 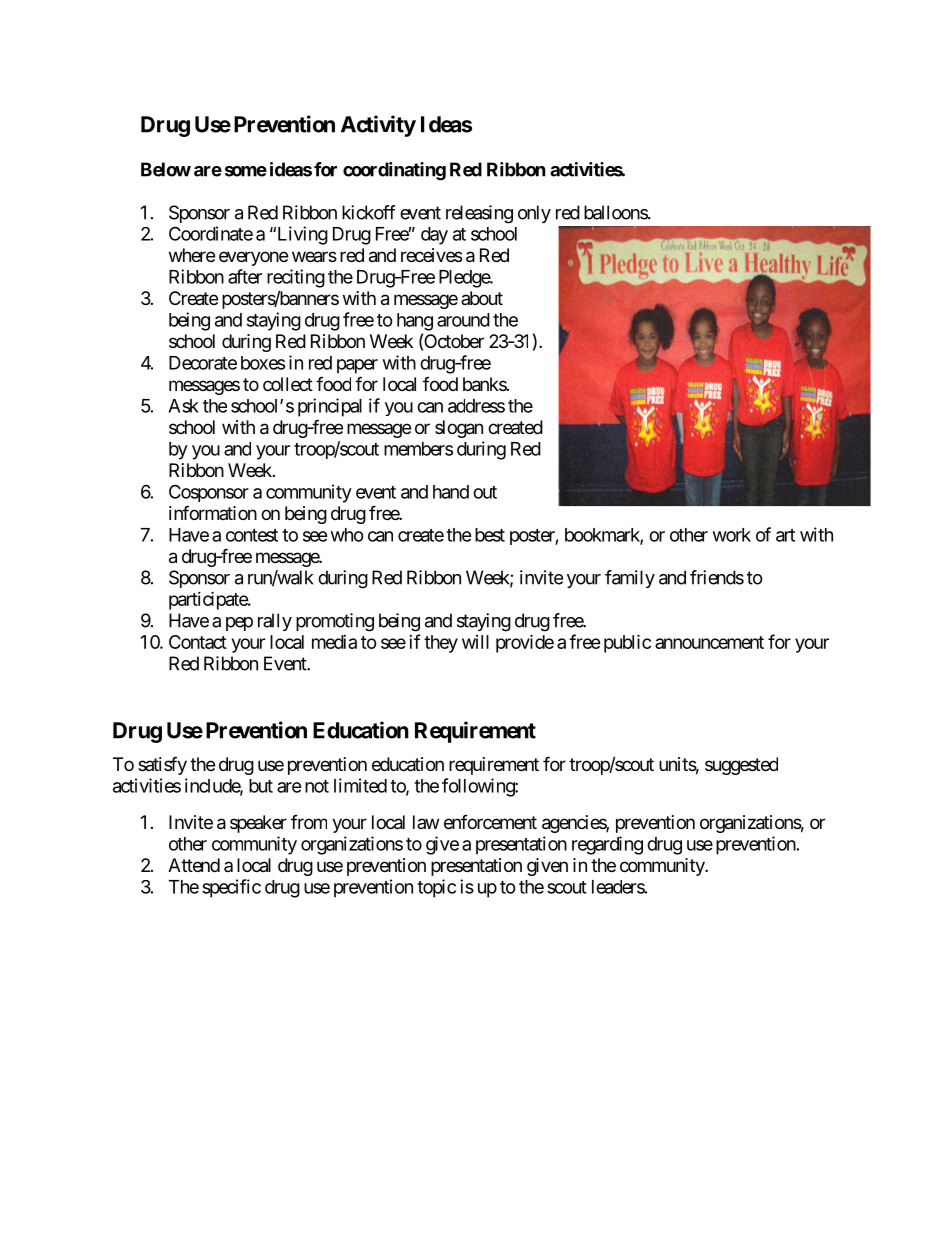 I want to click on some, so click(x=246, y=171).
